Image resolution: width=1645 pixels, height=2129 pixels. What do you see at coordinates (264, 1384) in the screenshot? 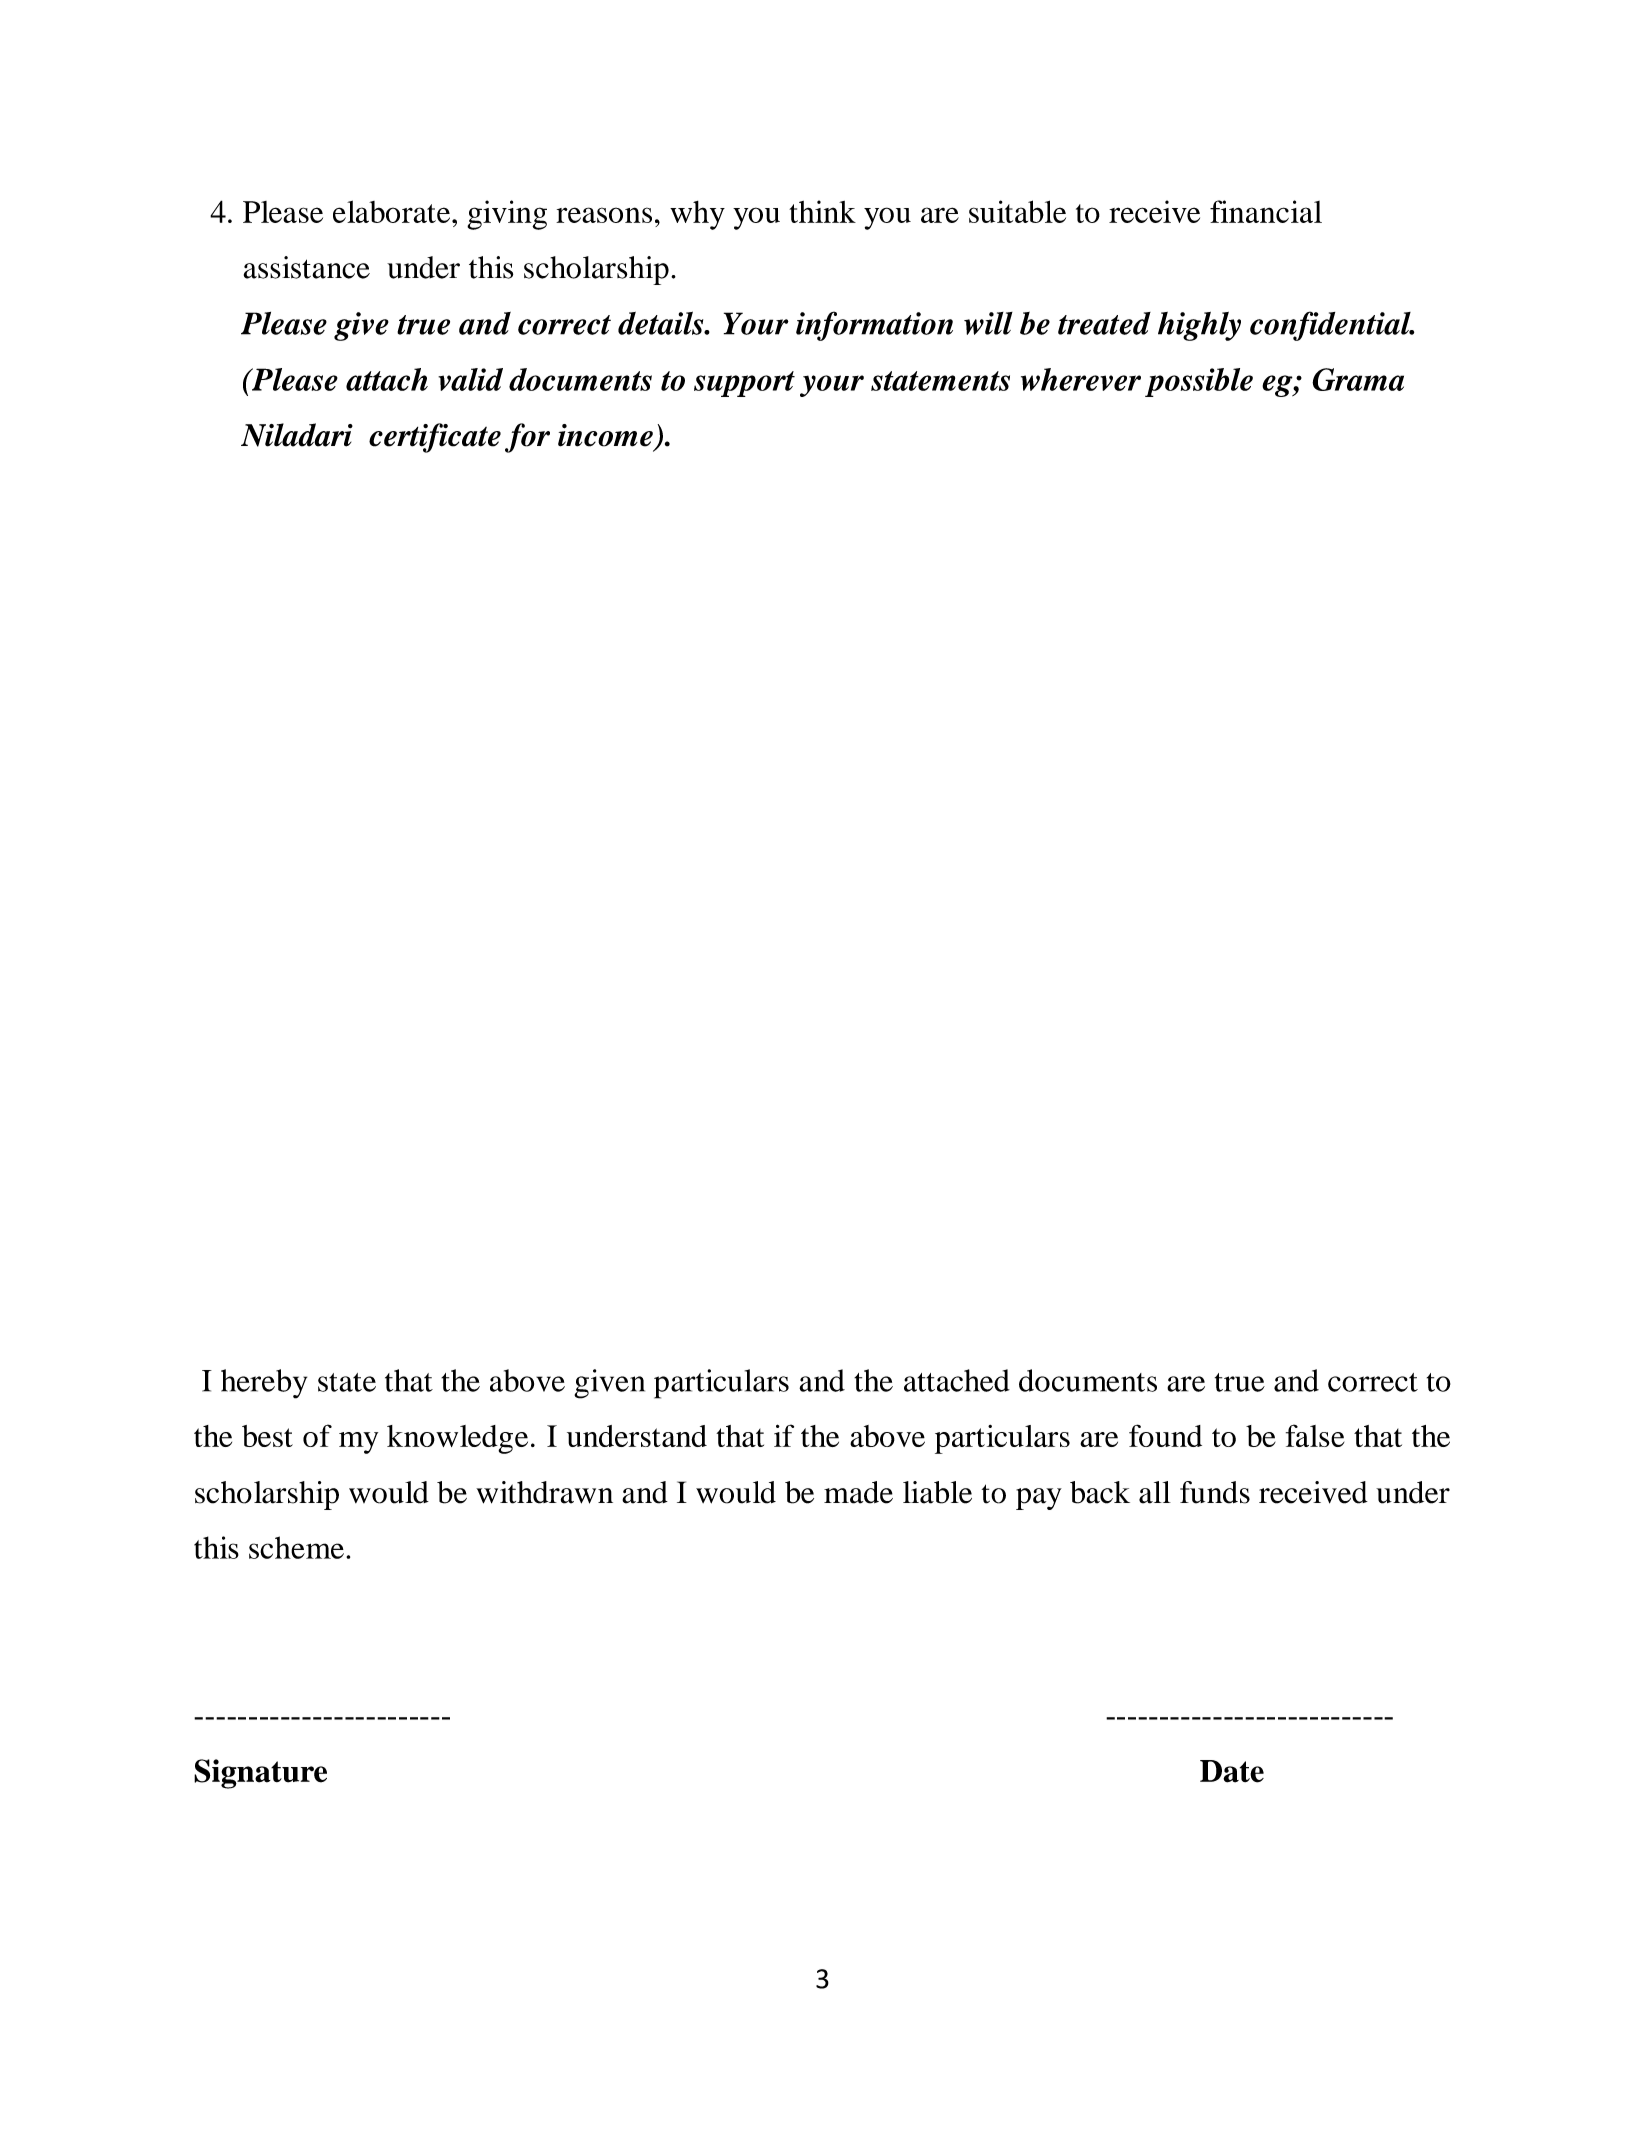
I see `hereby` at bounding box center [264, 1384].
